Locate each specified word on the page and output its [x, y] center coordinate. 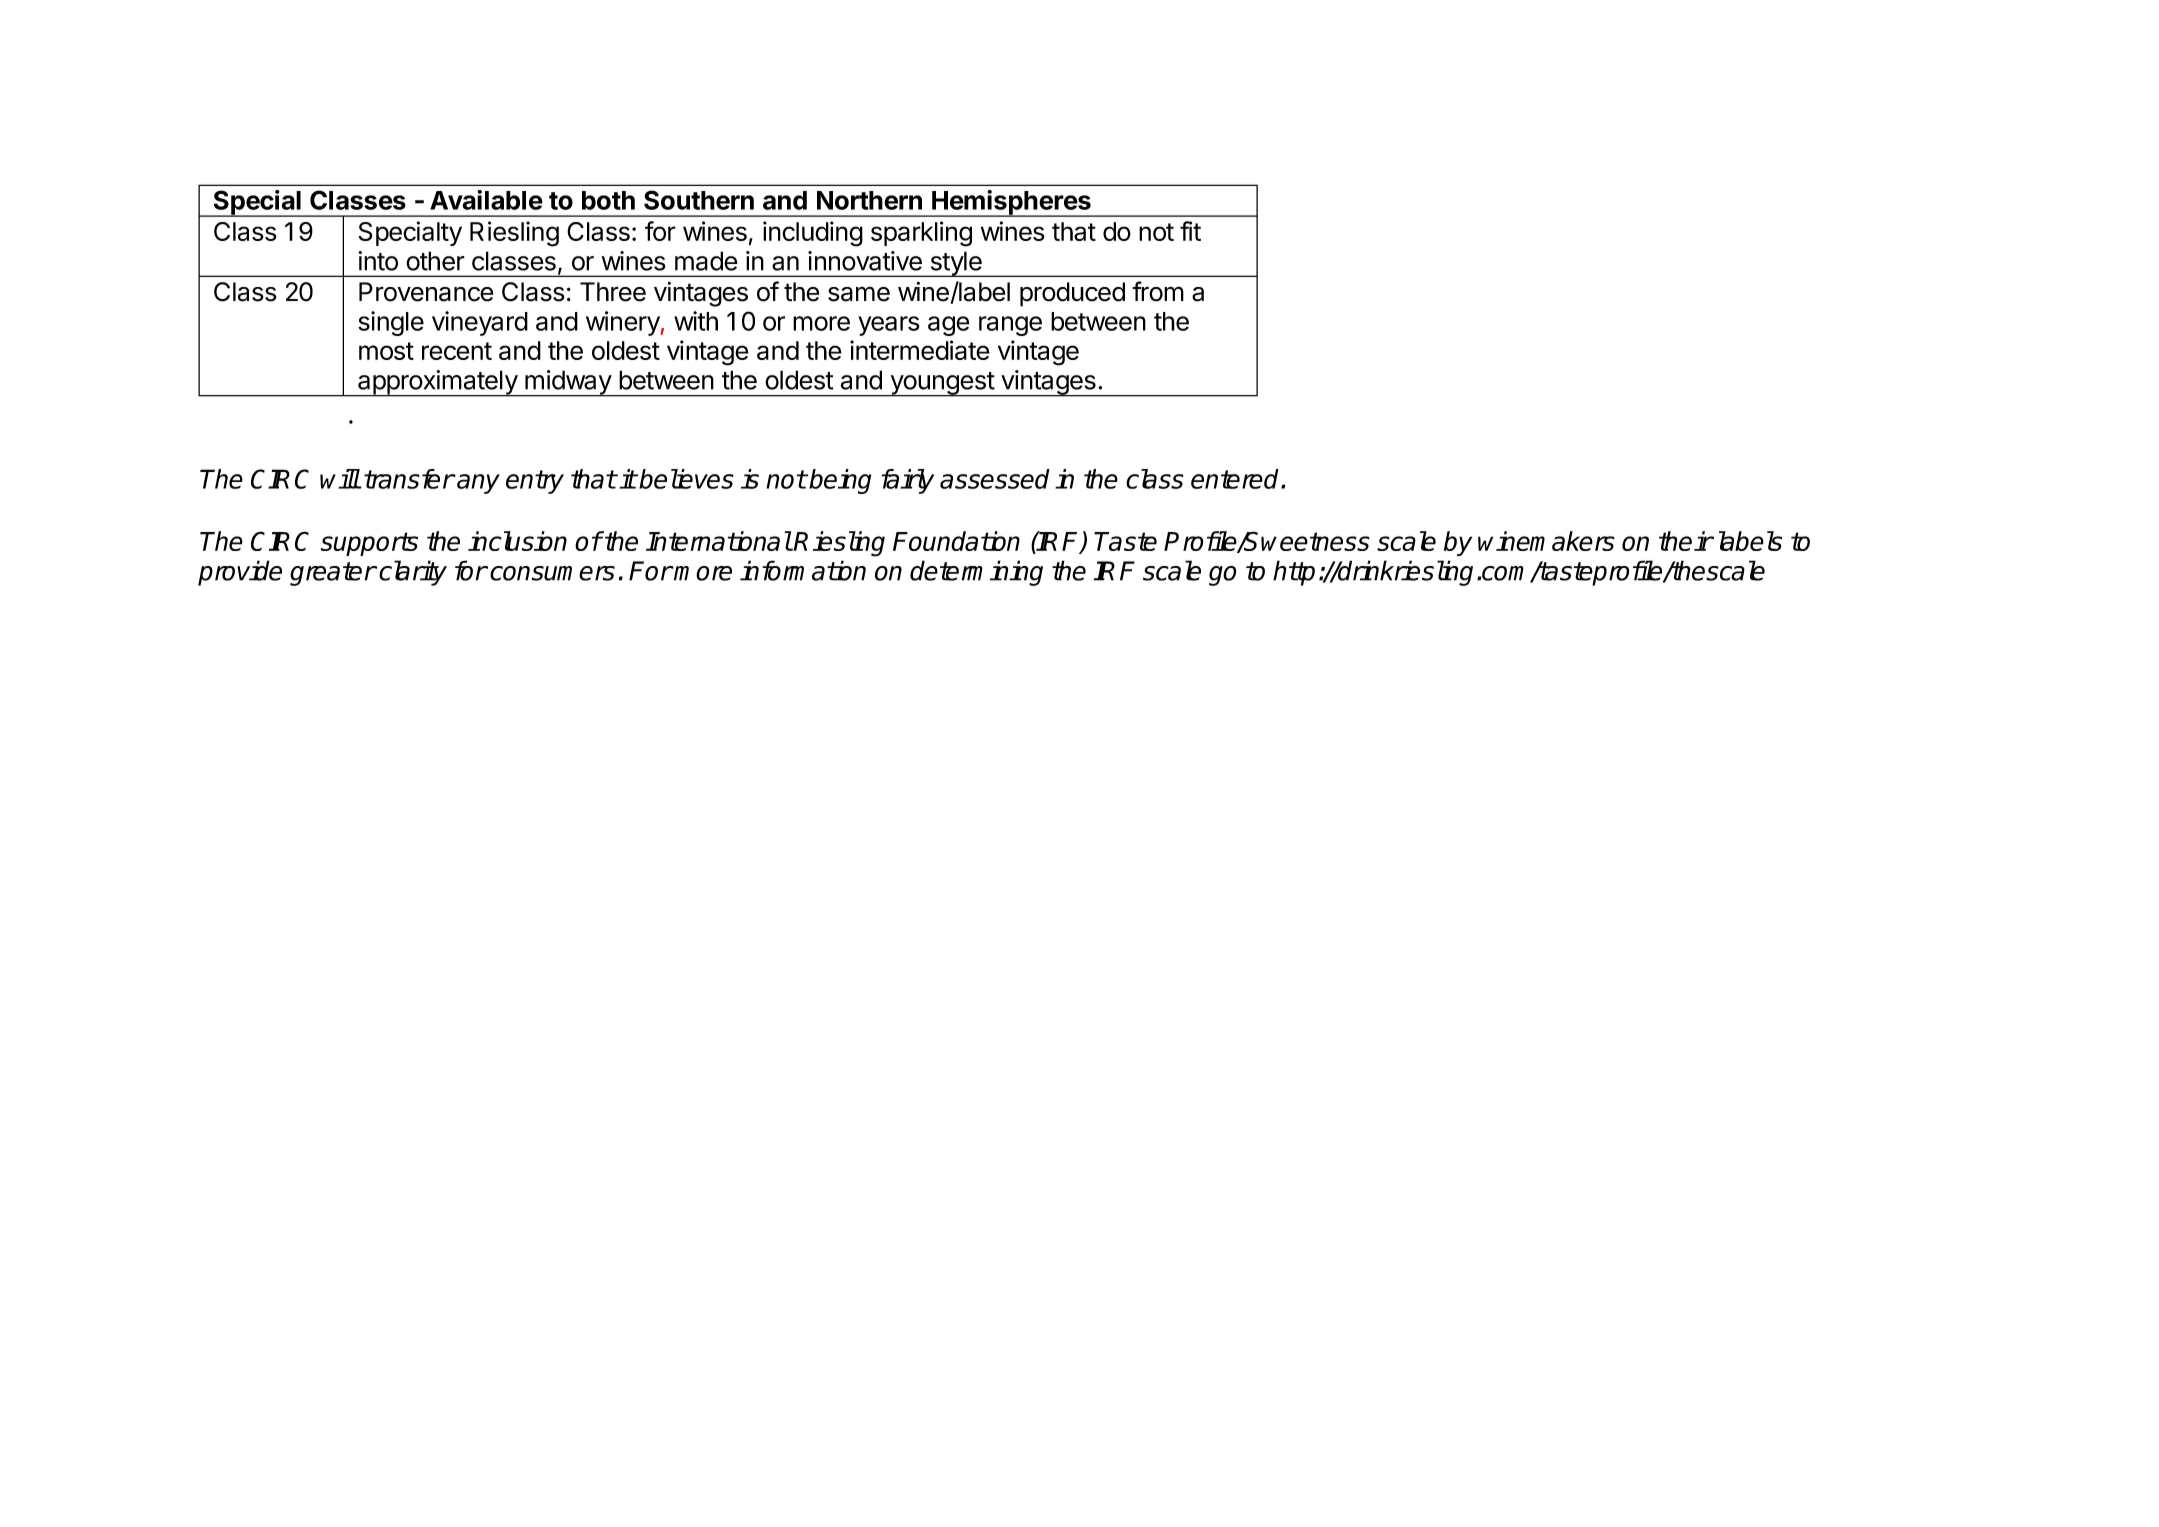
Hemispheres [1011, 203]
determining [976, 573]
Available [486, 200]
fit [1190, 231]
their [1686, 541]
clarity [413, 573]
